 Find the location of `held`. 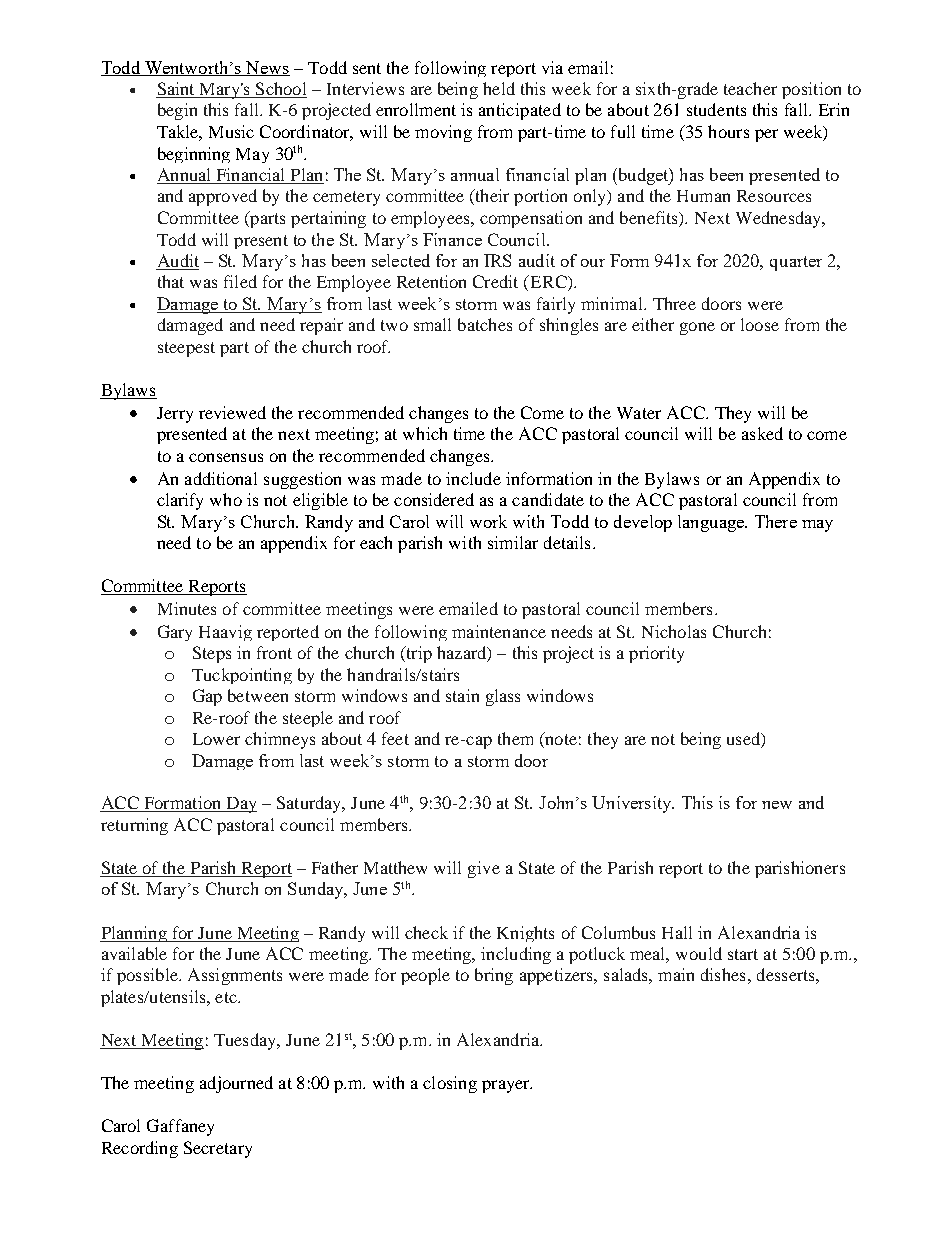

held is located at coordinates (499, 88).
